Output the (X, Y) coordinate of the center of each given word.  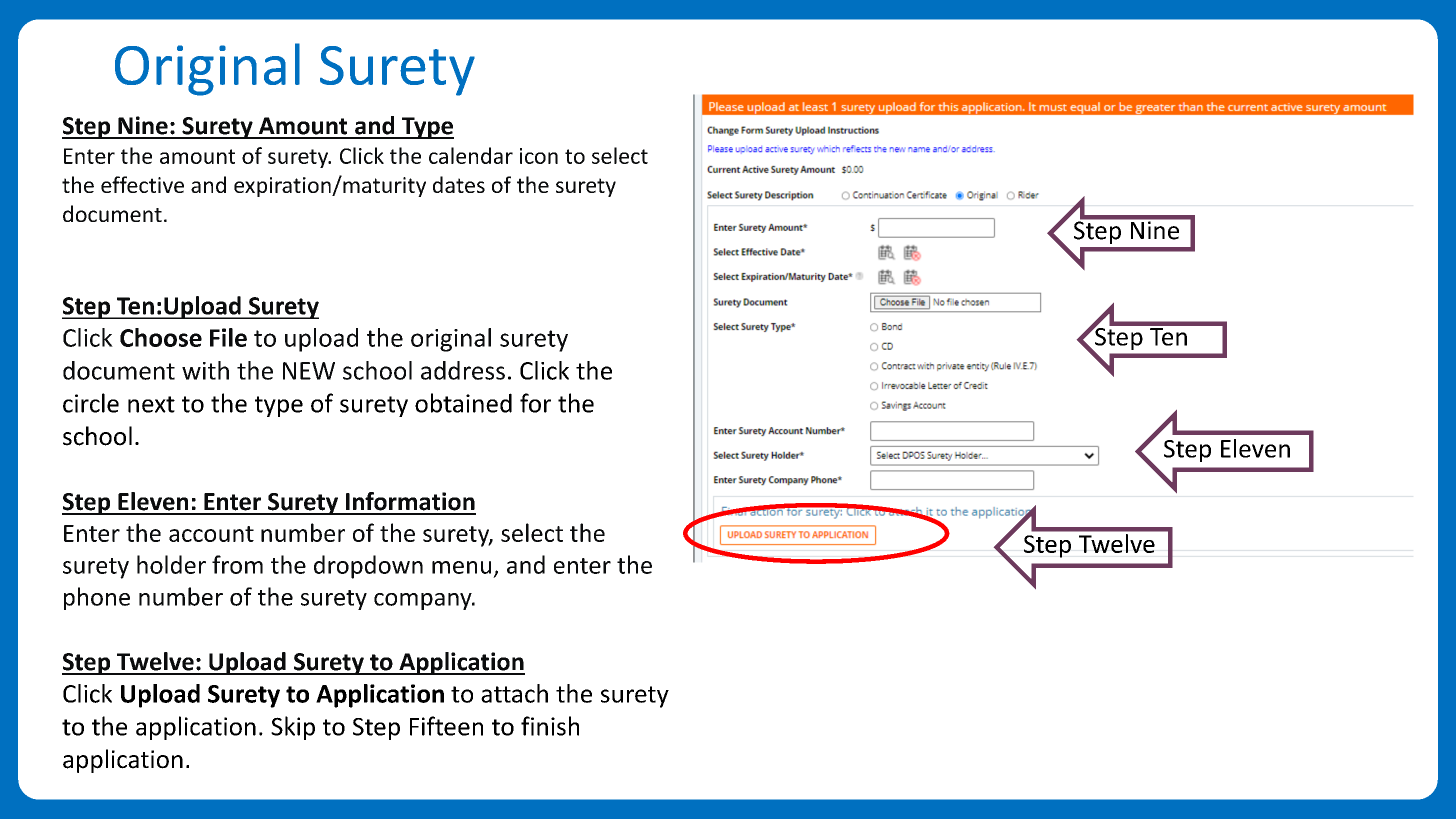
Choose (161, 337)
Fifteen (446, 726)
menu (461, 567)
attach (514, 693)
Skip (293, 728)
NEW (309, 371)
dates (459, 184)
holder (171, 564)
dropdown (368, 567)
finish (550, 726)
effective (142, 184)
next (151, 404)
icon (539, 156)
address (463, 370)
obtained (463, 403)
